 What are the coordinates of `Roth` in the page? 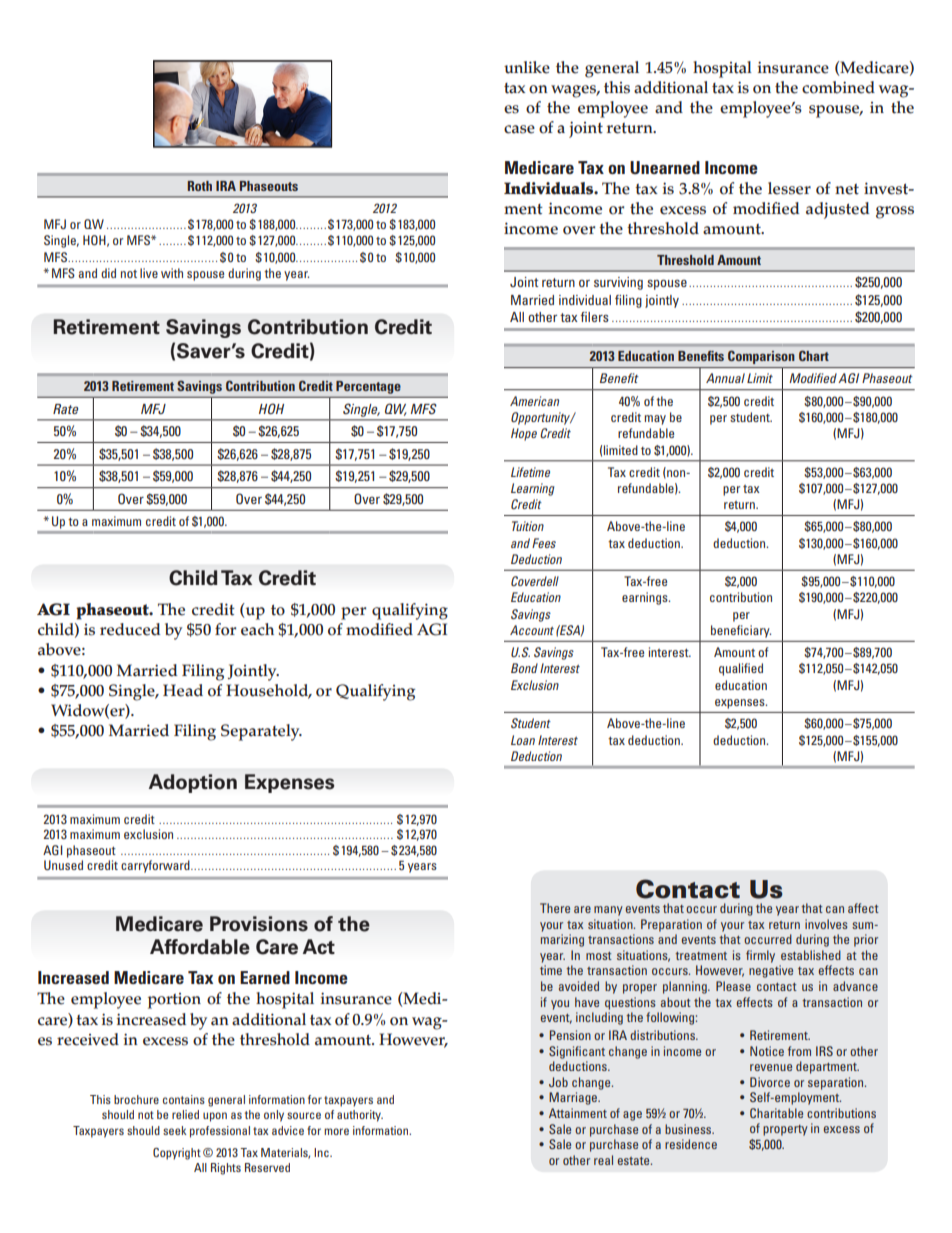 It's located at (200, 186).
